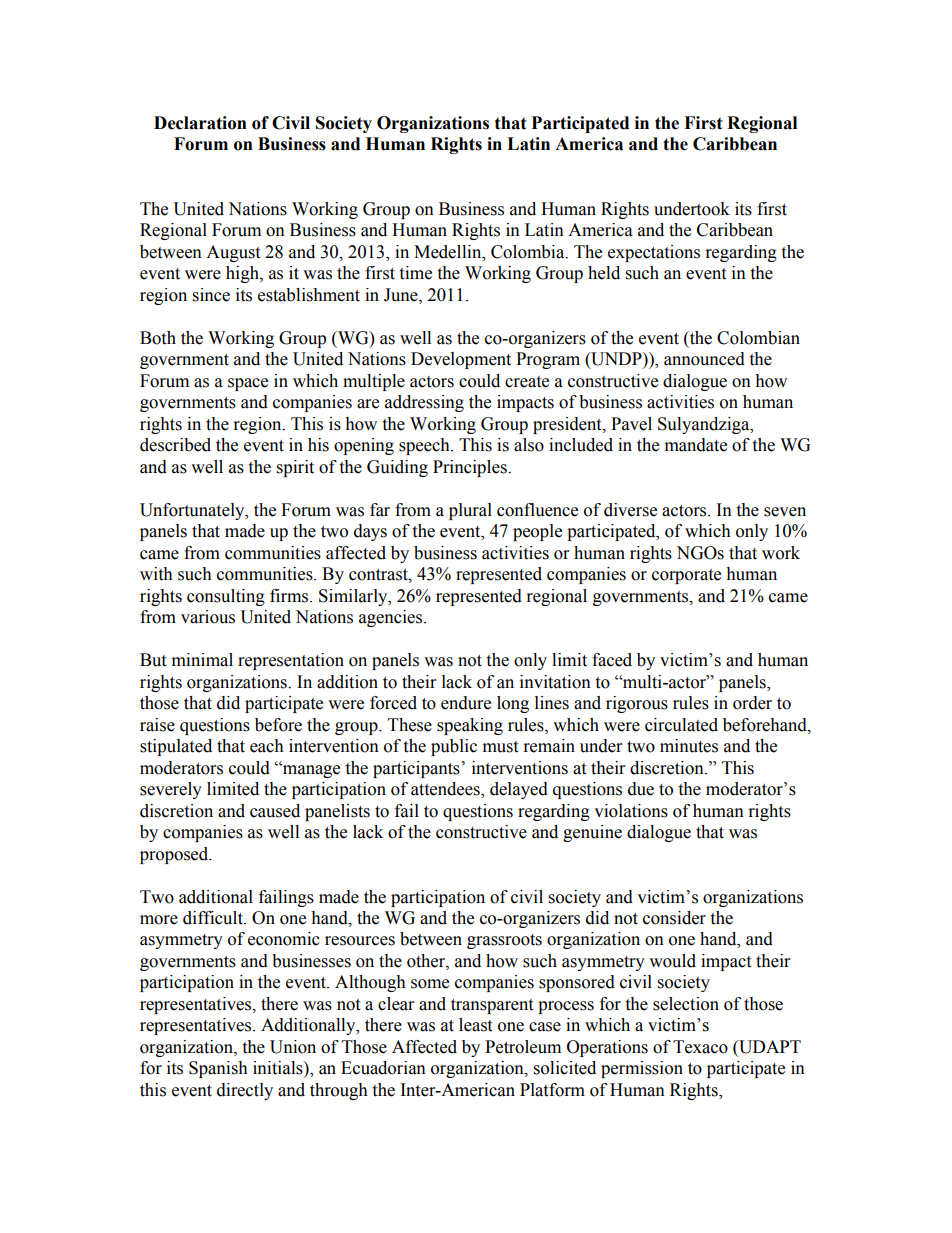 This image has width=952, height=1233. Describe the element at coordinates (475, 1025) in the image. I see `least` at that location.
